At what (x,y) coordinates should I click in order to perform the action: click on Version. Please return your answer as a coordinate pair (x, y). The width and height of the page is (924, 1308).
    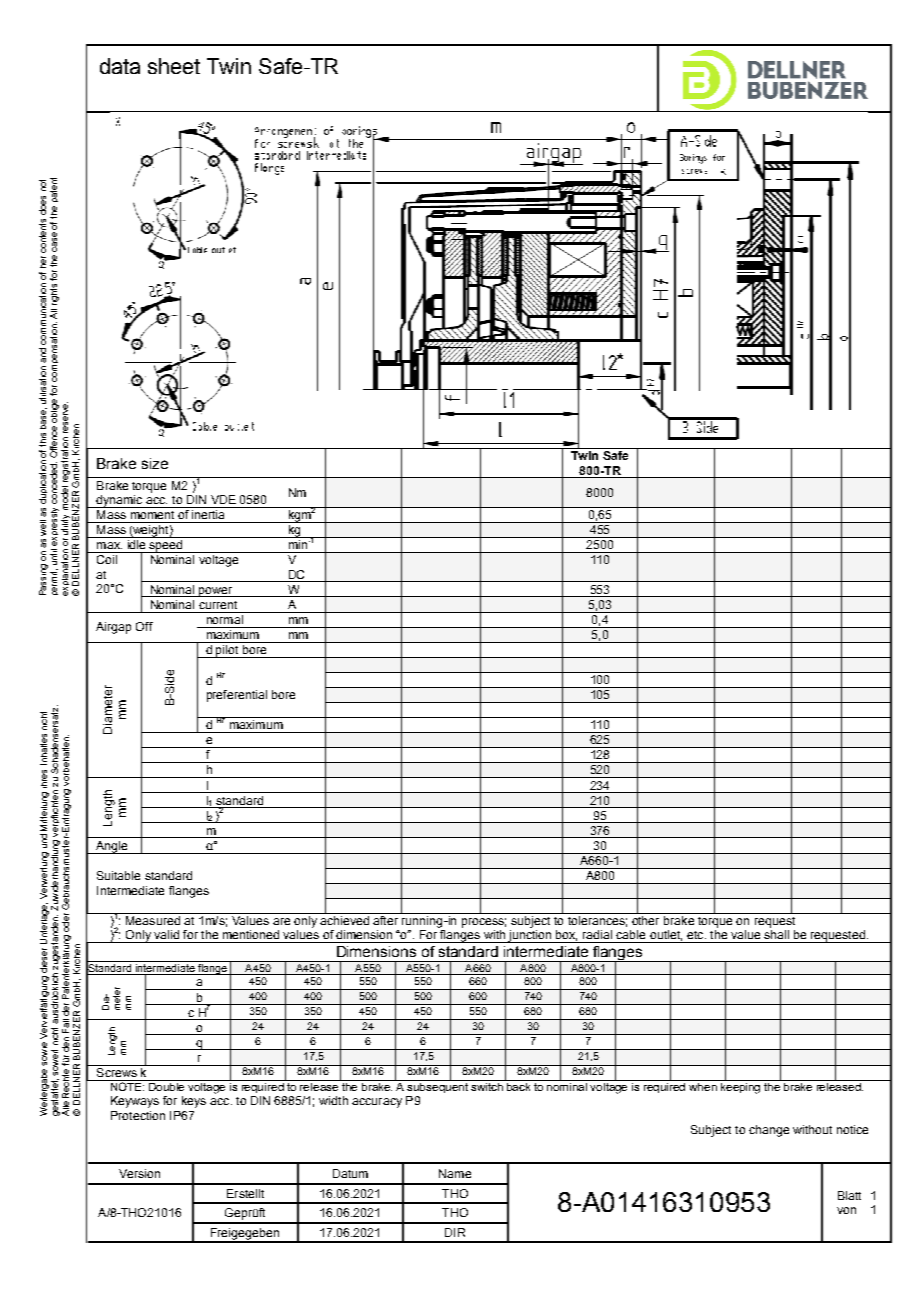
    Looking at the image, I should click on (139, 1173).
